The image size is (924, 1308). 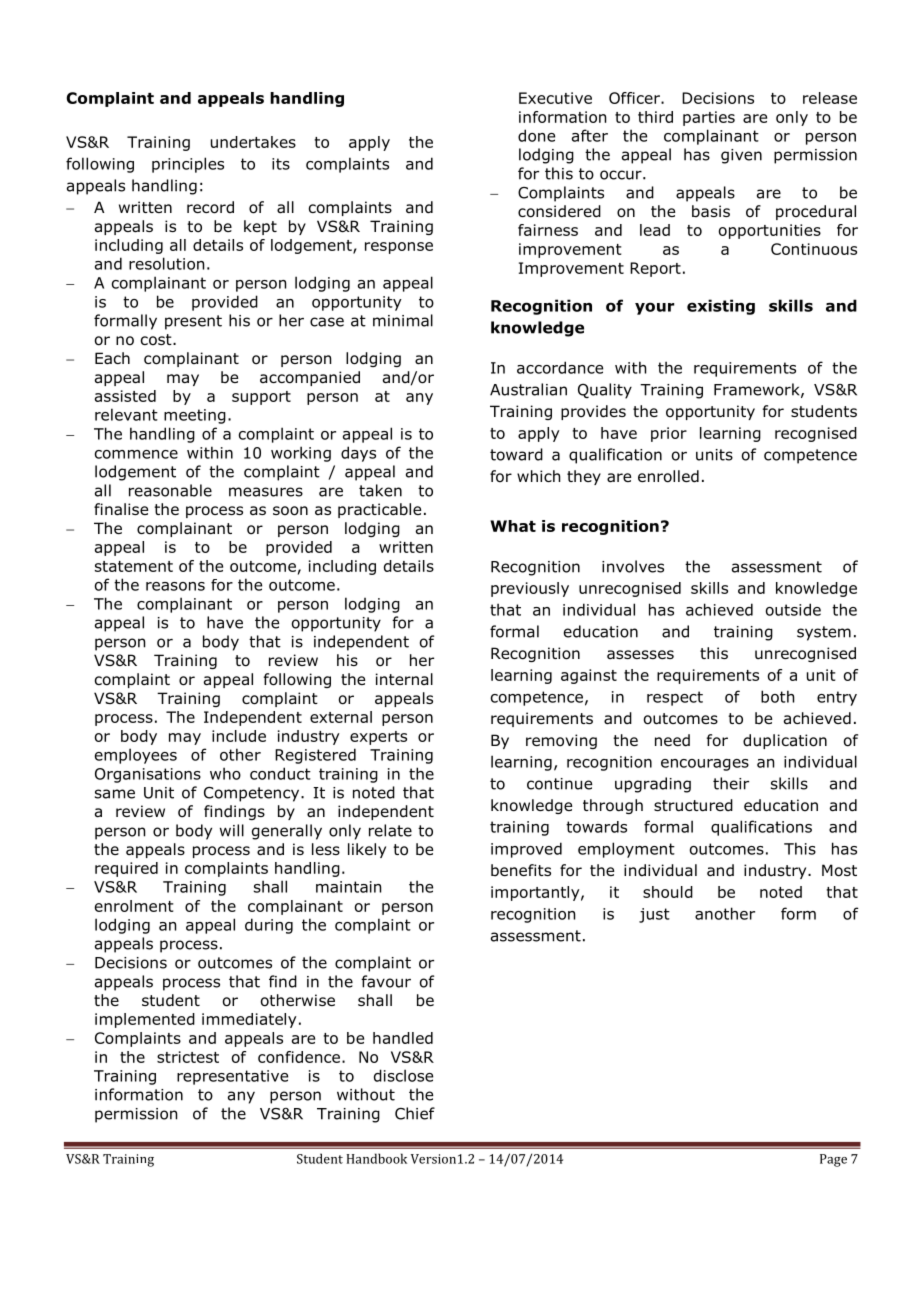 What do you see at coordinates (175, 586) in the image?
I see `reasons` at bounding box center [175, 586].
